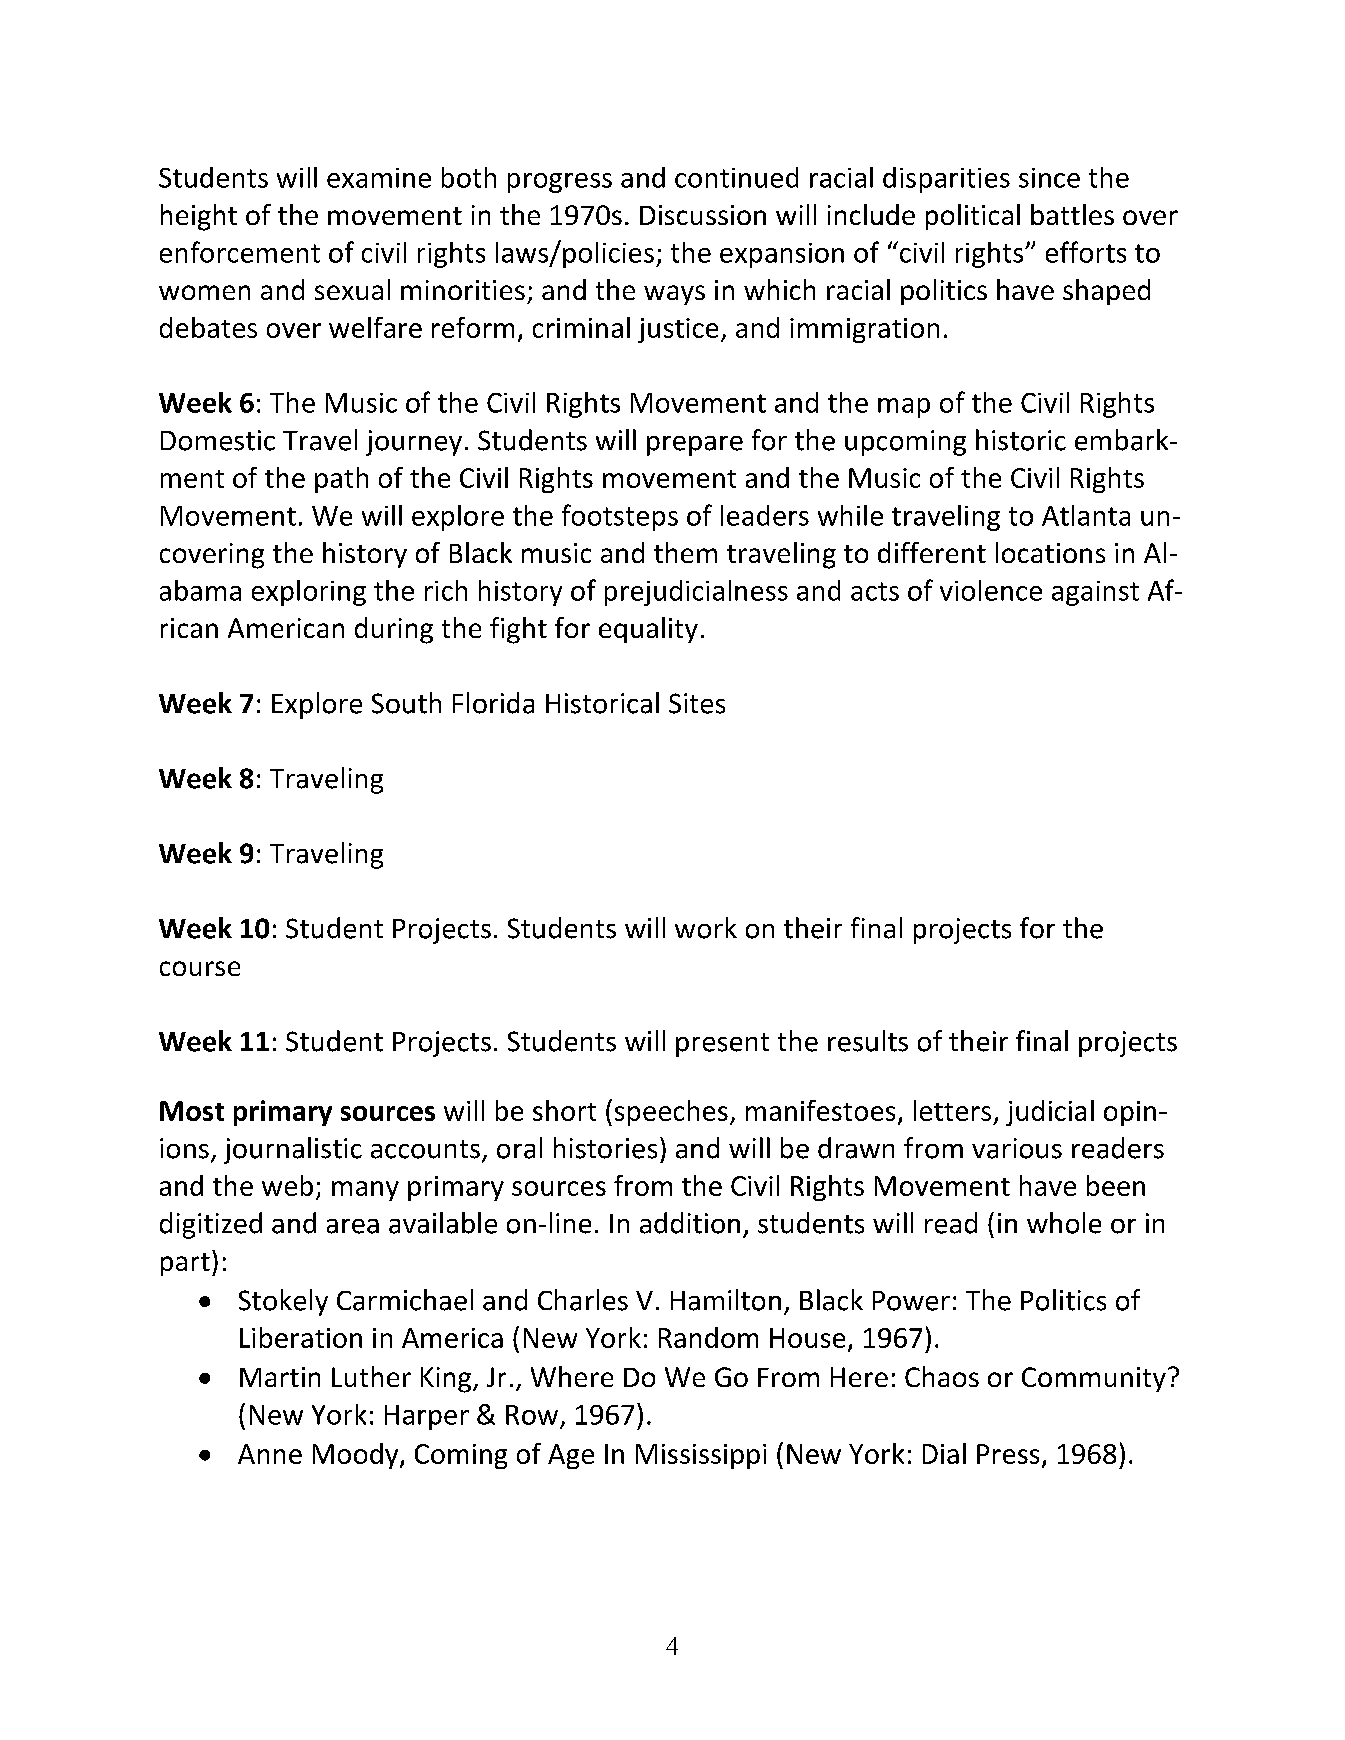 The image size is (1345, 1740). What do you see at coordinates (697, 703) in the image?
I see `Sites` at bounding box center [697, 703].
